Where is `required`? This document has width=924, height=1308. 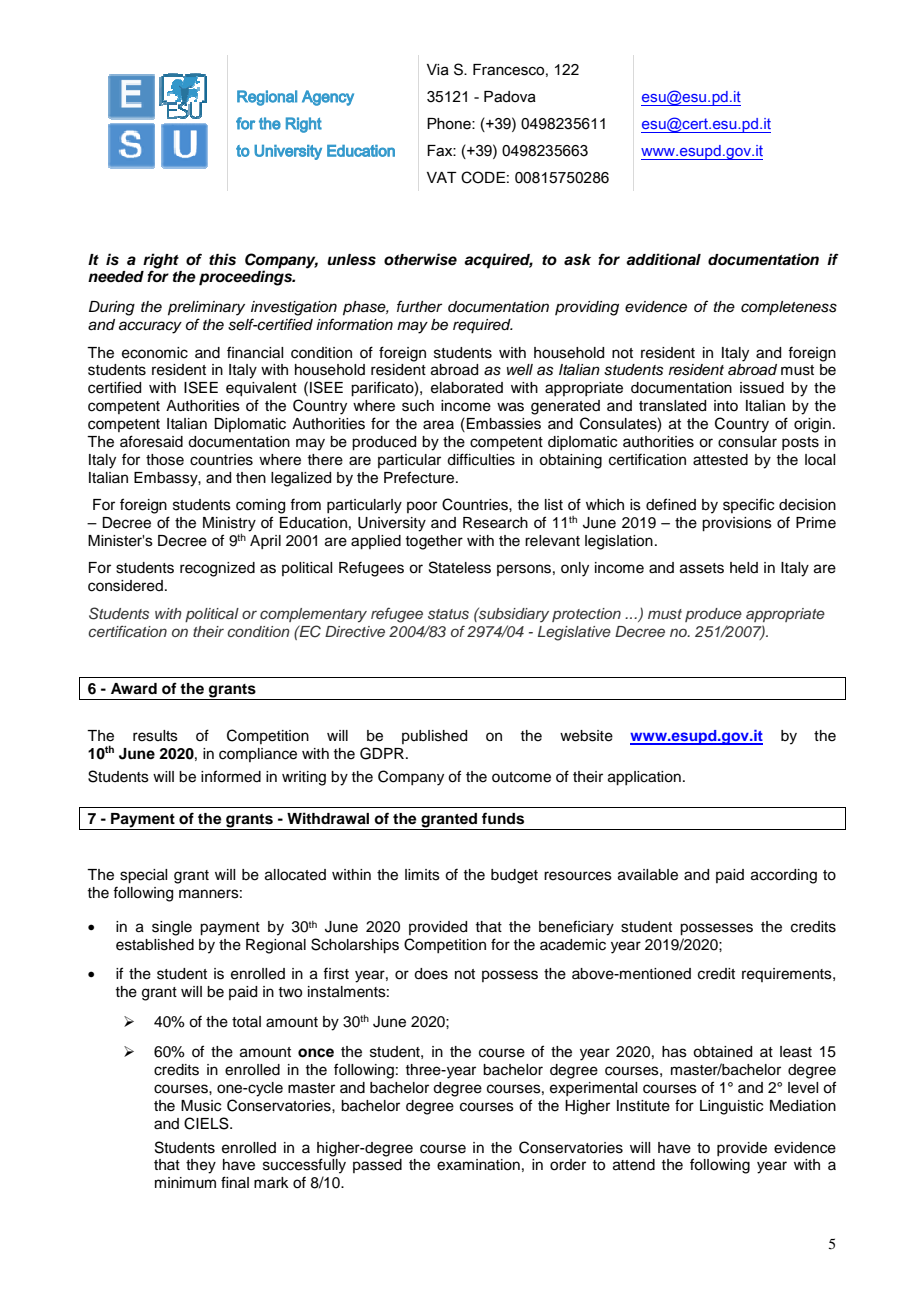
required is located at coordinates (483, 326).
